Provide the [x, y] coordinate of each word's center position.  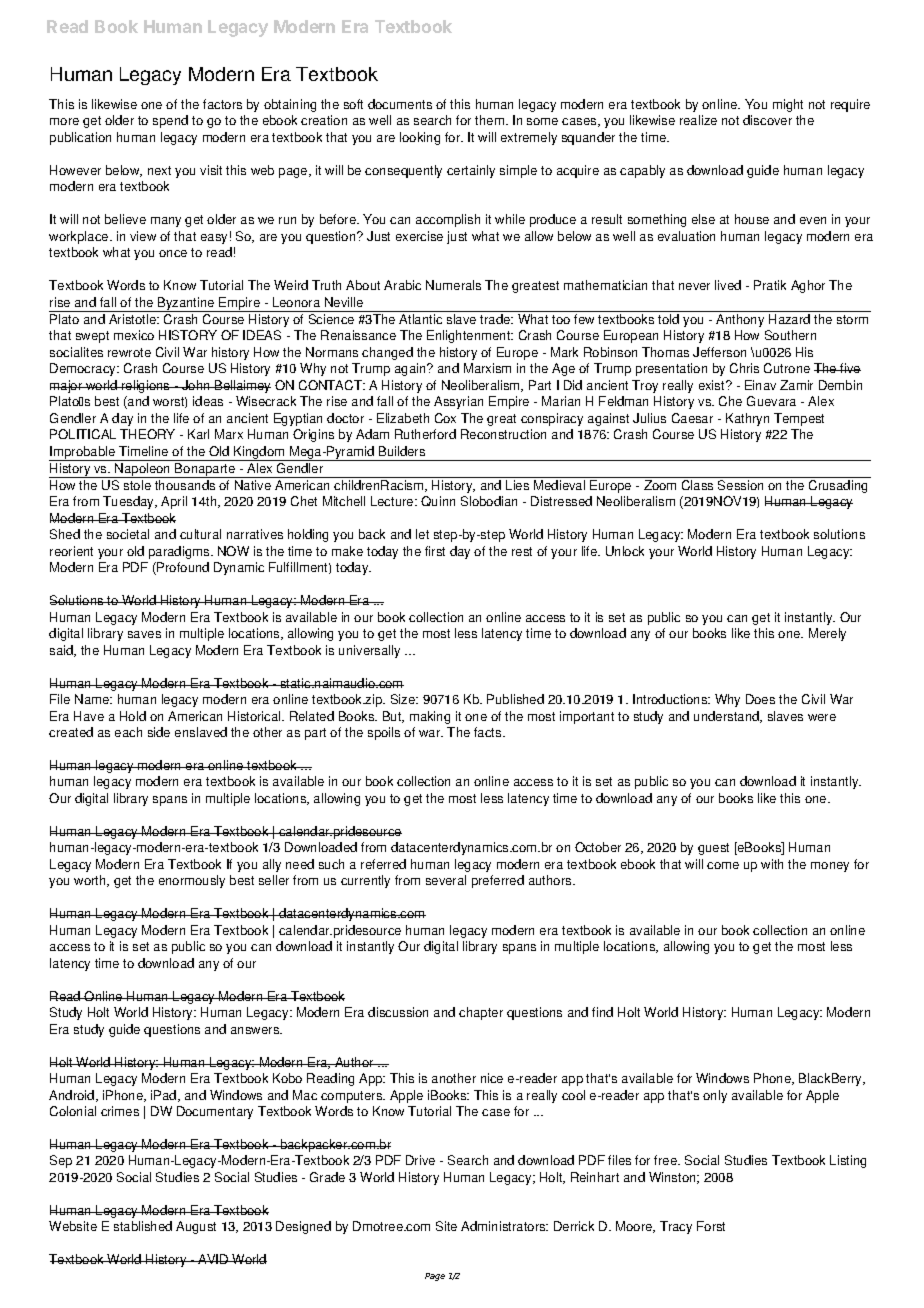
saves [144, 634]
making [430, 717]
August [196, 1227]
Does [760, 699]
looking [420, 138]
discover [767, 120]
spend [170, 121]
